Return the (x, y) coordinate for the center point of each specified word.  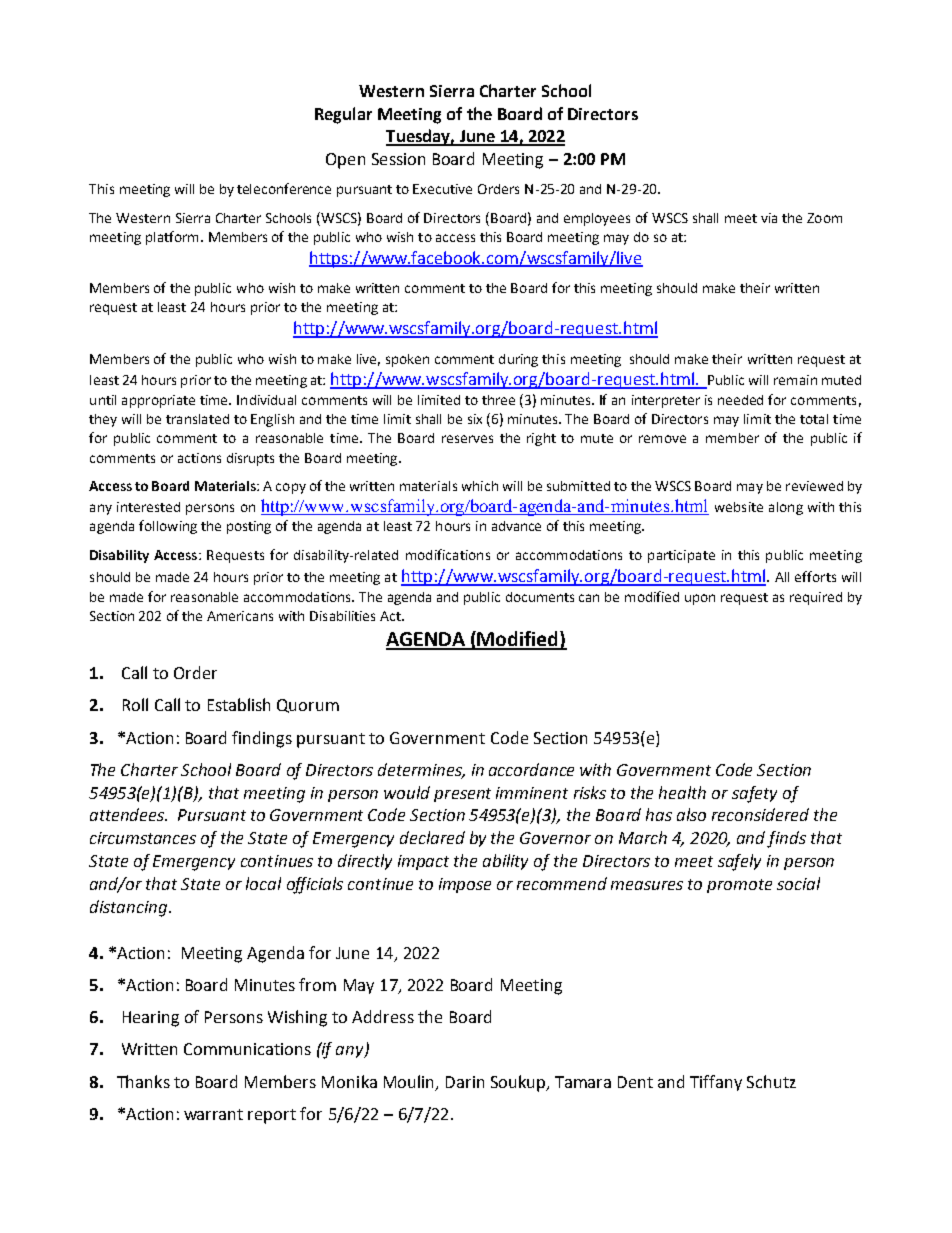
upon (700, 599)
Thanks (143, 1081)
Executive (442, 189)
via (769, 218)
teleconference (284, 188)
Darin (465, 1082)
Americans (240, 616)
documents (540, 597)
